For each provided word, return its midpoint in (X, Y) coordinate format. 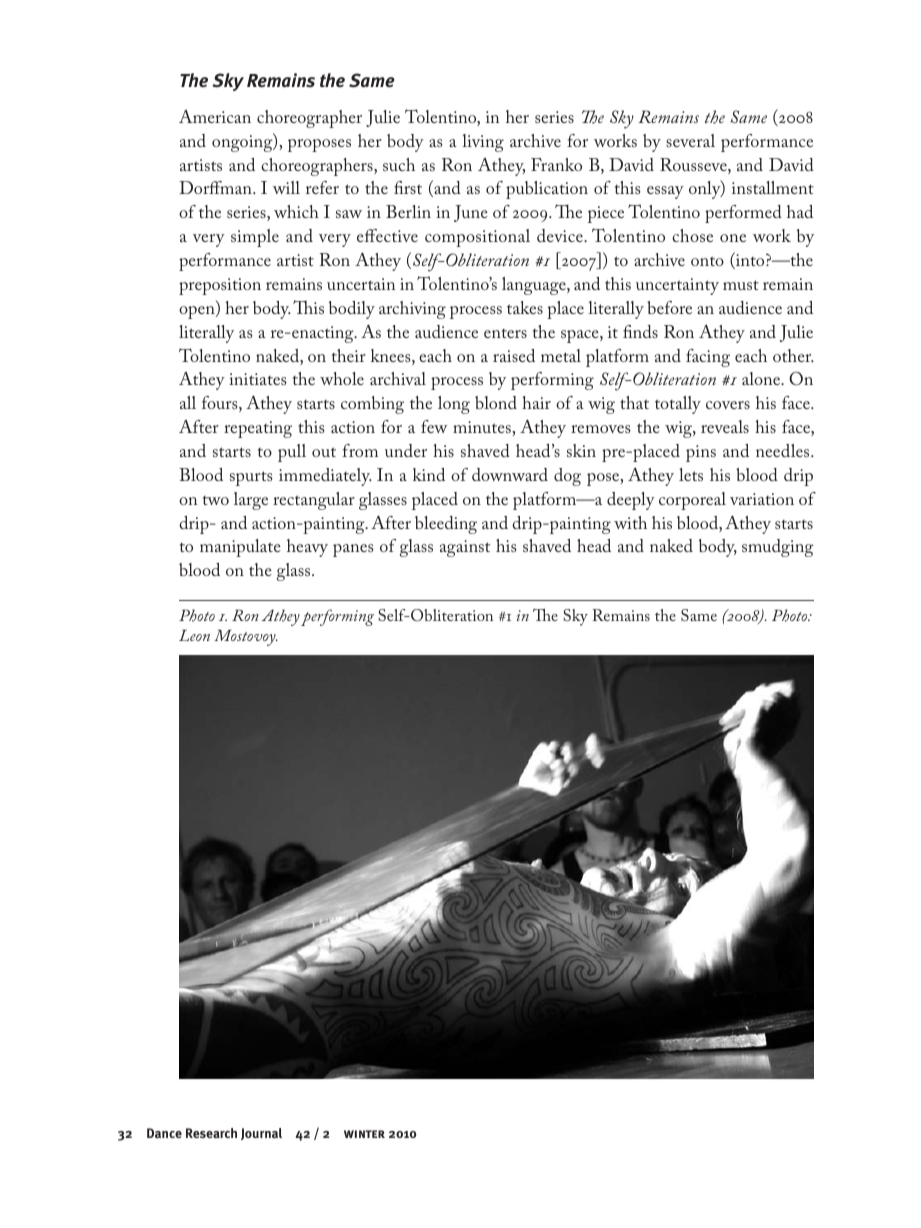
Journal (261, 1134)
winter (364, 1134)
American (215, 116)
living (483, 143)
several (690, 140)
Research (211, 1133)
